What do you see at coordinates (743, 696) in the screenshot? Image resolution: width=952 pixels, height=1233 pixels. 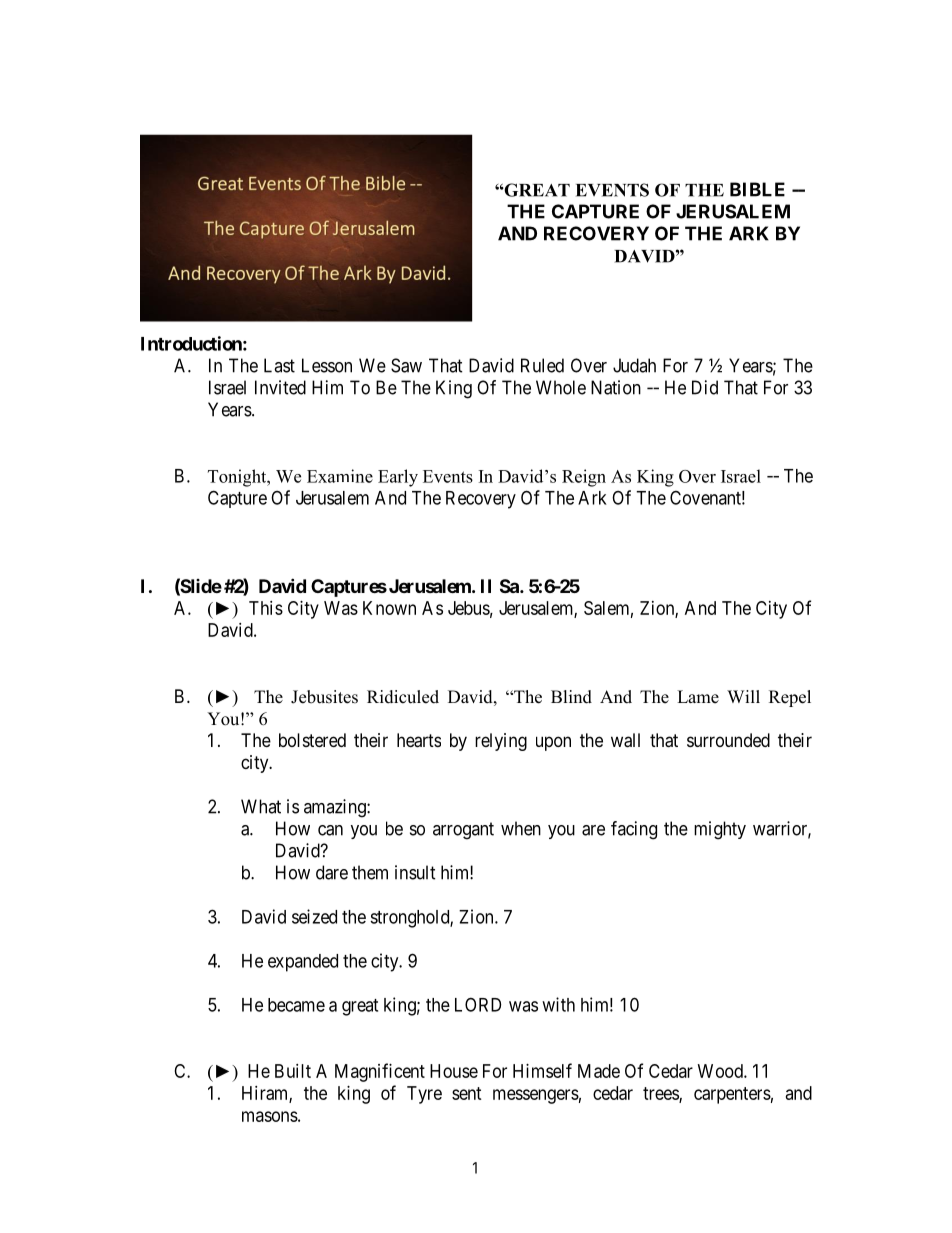 I see `Will` at bounding box center [743, 696].
